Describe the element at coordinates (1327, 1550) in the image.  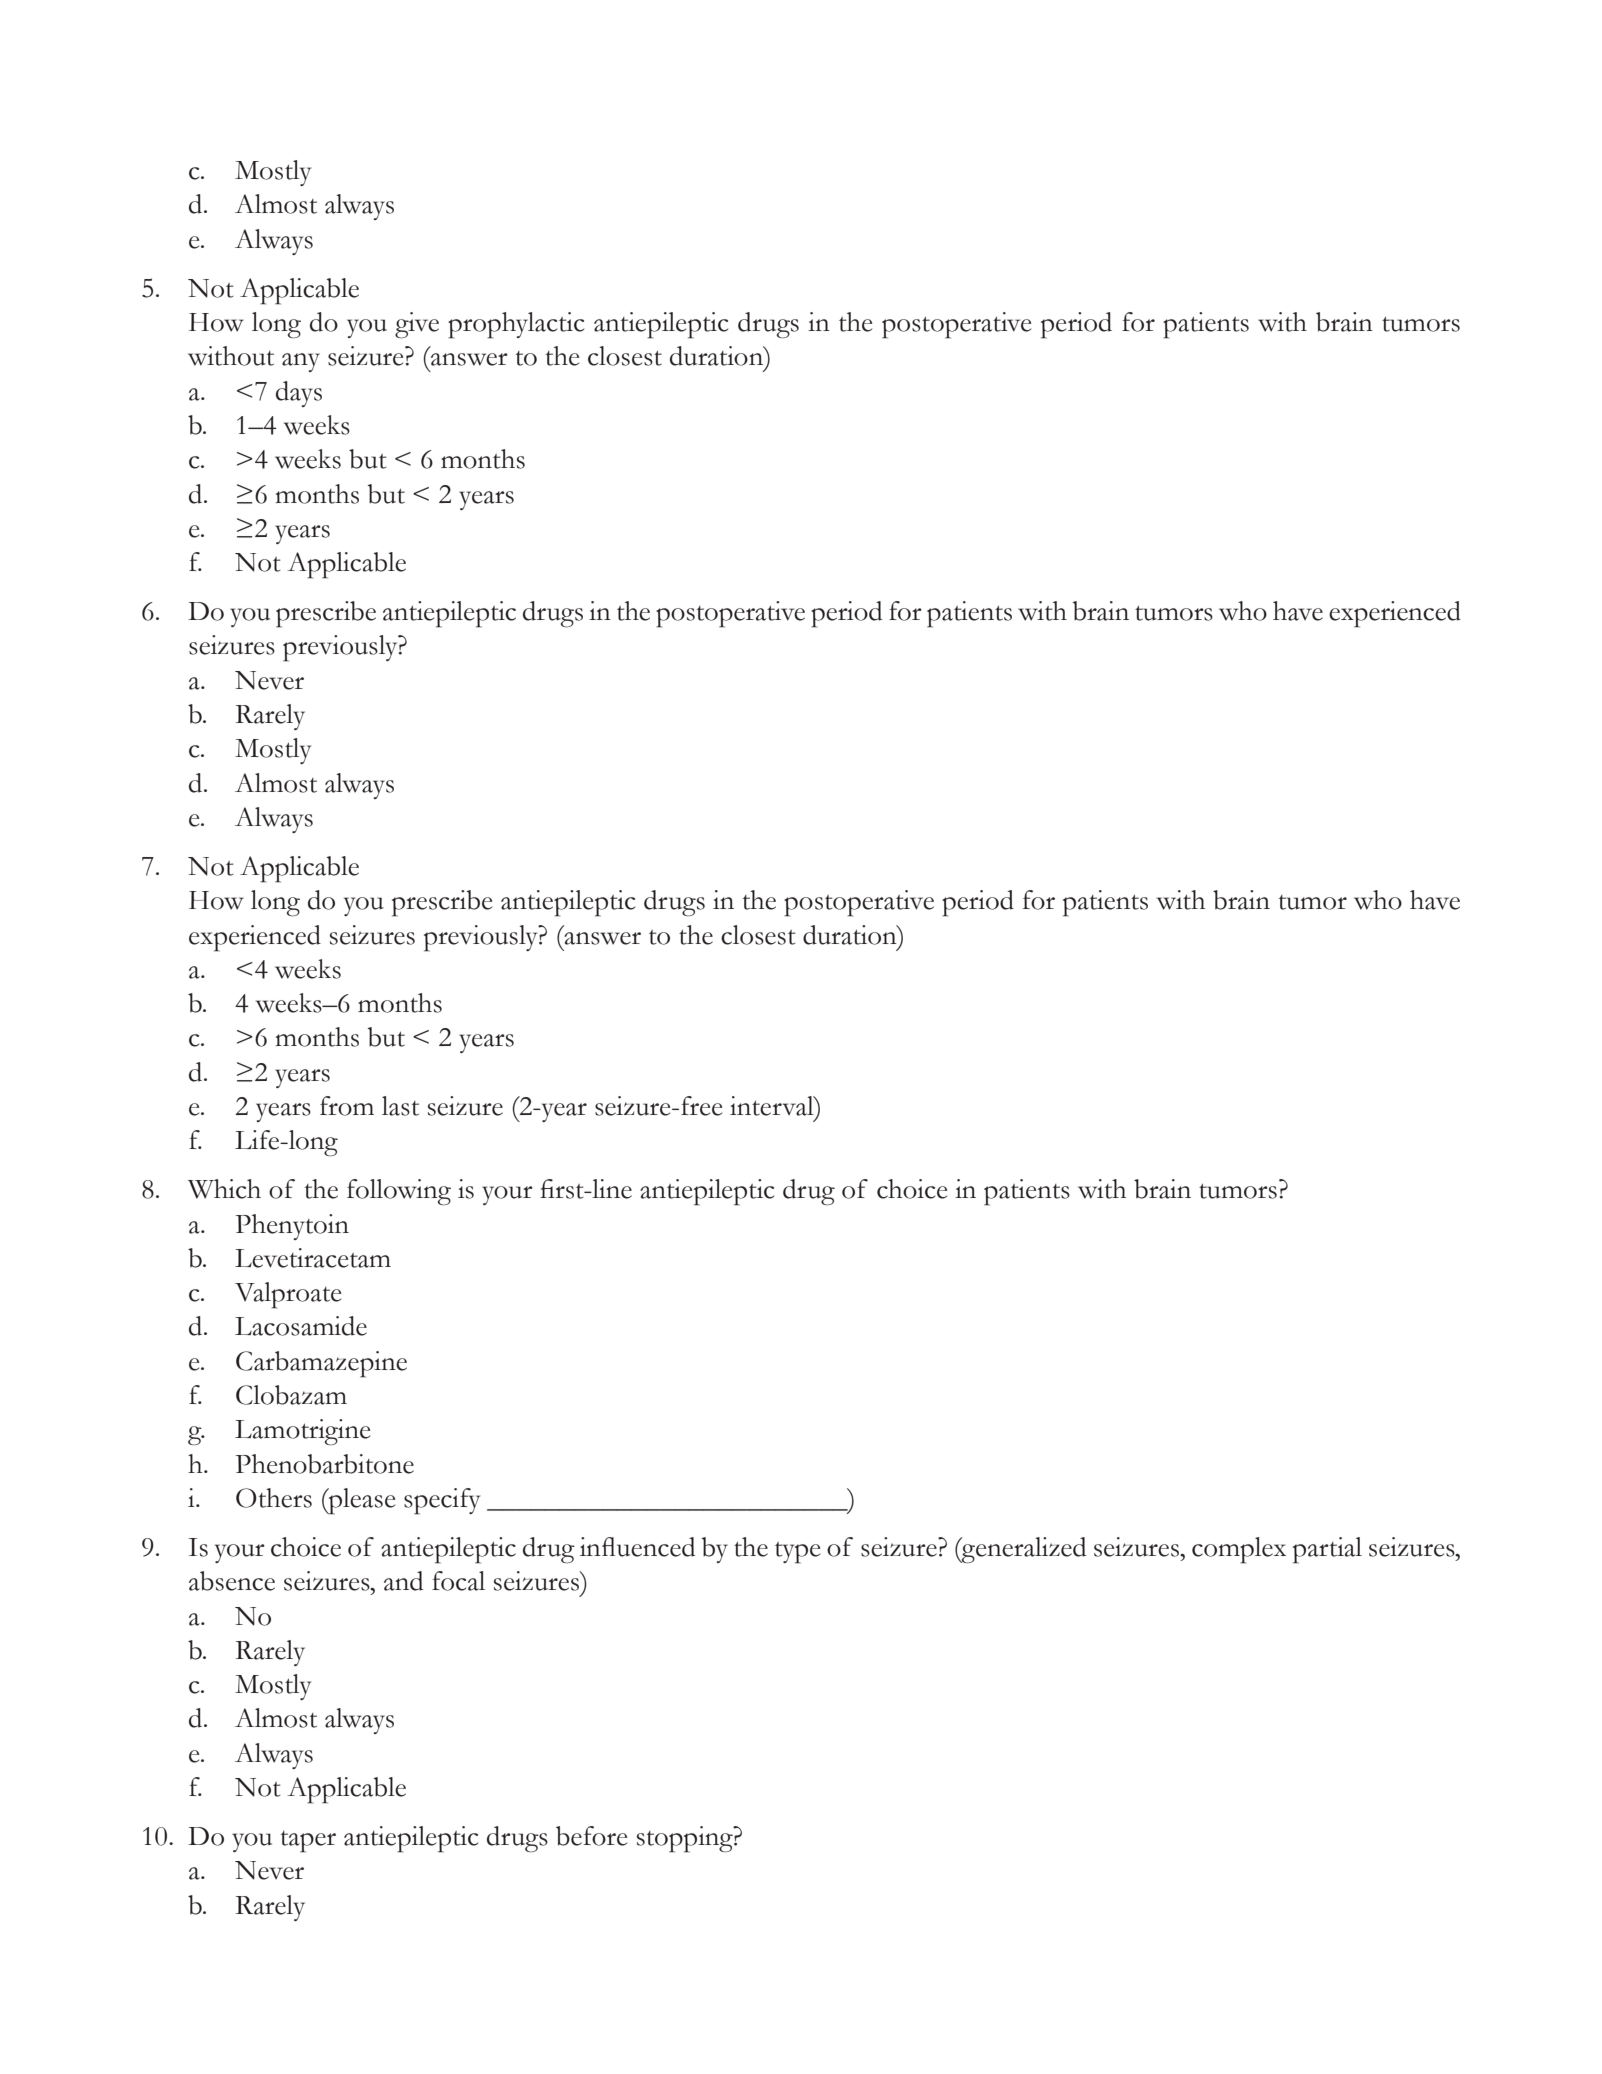
I see `partial` at that location.
